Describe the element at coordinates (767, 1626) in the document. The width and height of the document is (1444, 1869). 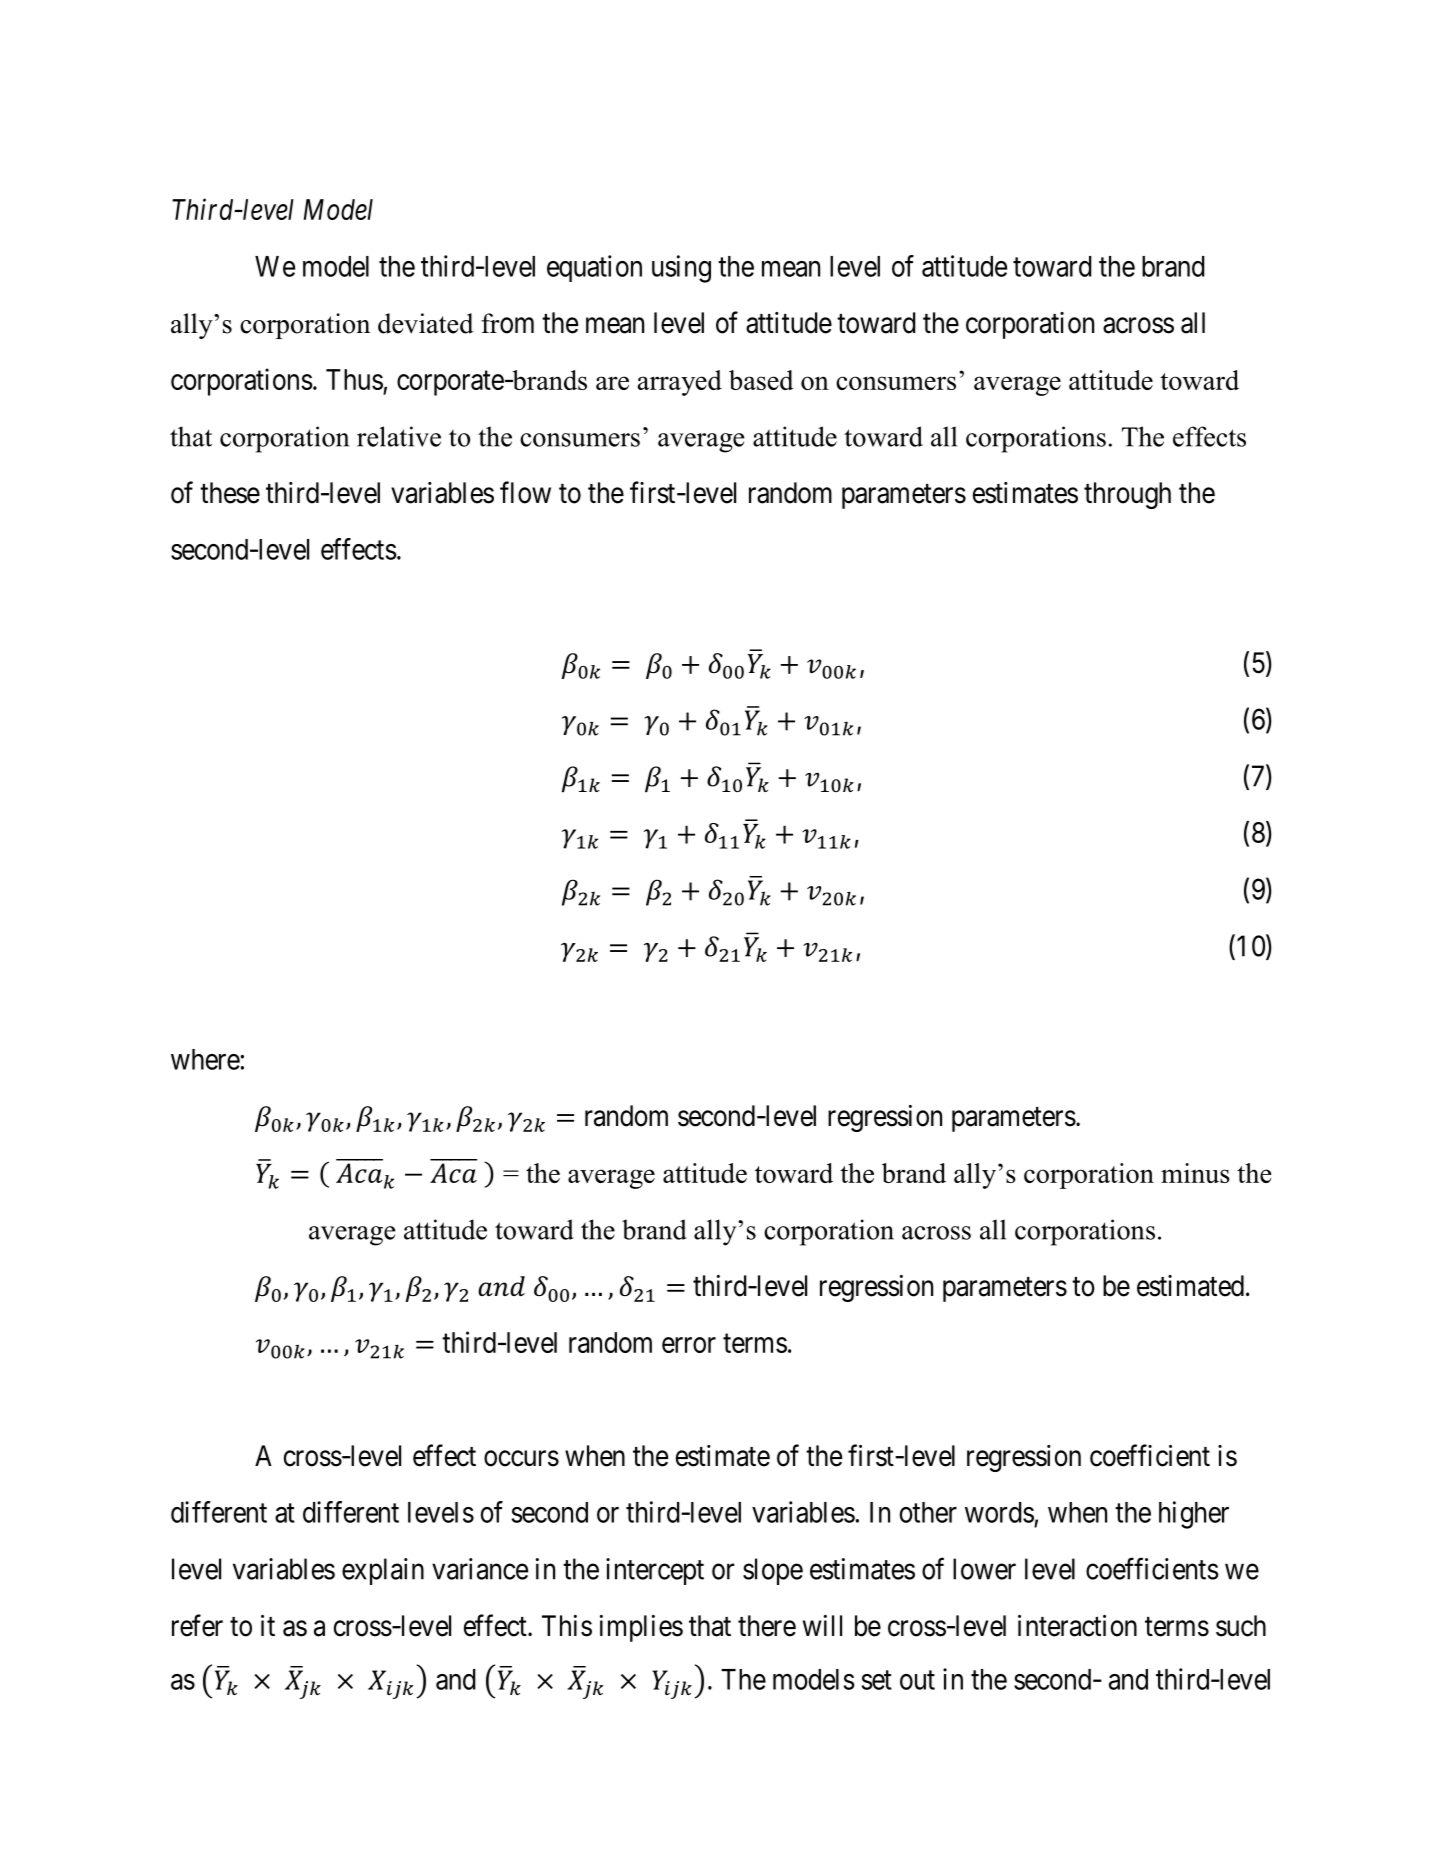
I see `there` at that location.
